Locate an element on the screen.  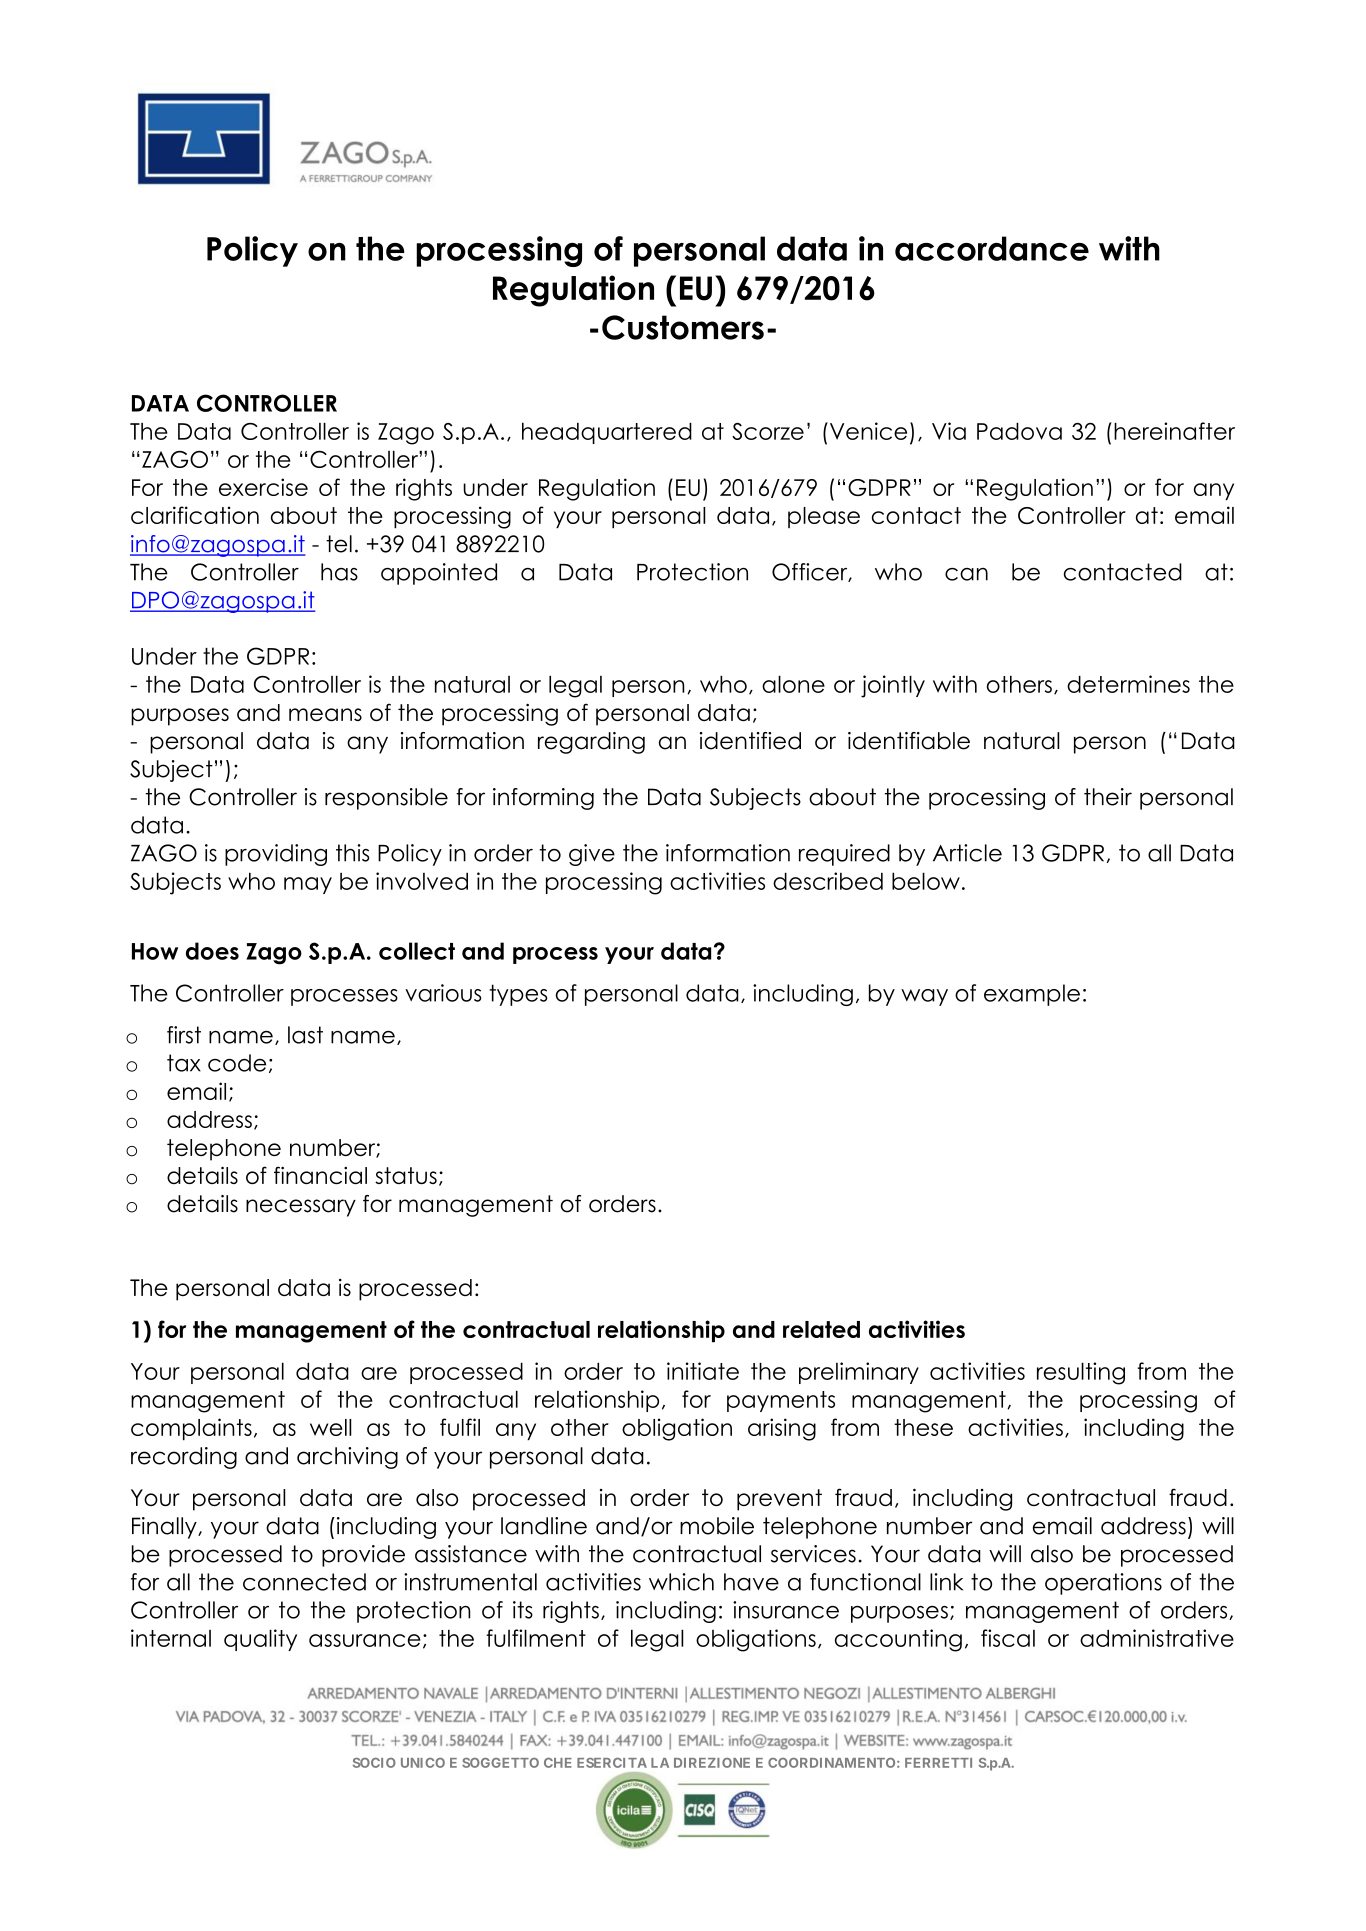
headquartered is located at coordinates (607, 433).
